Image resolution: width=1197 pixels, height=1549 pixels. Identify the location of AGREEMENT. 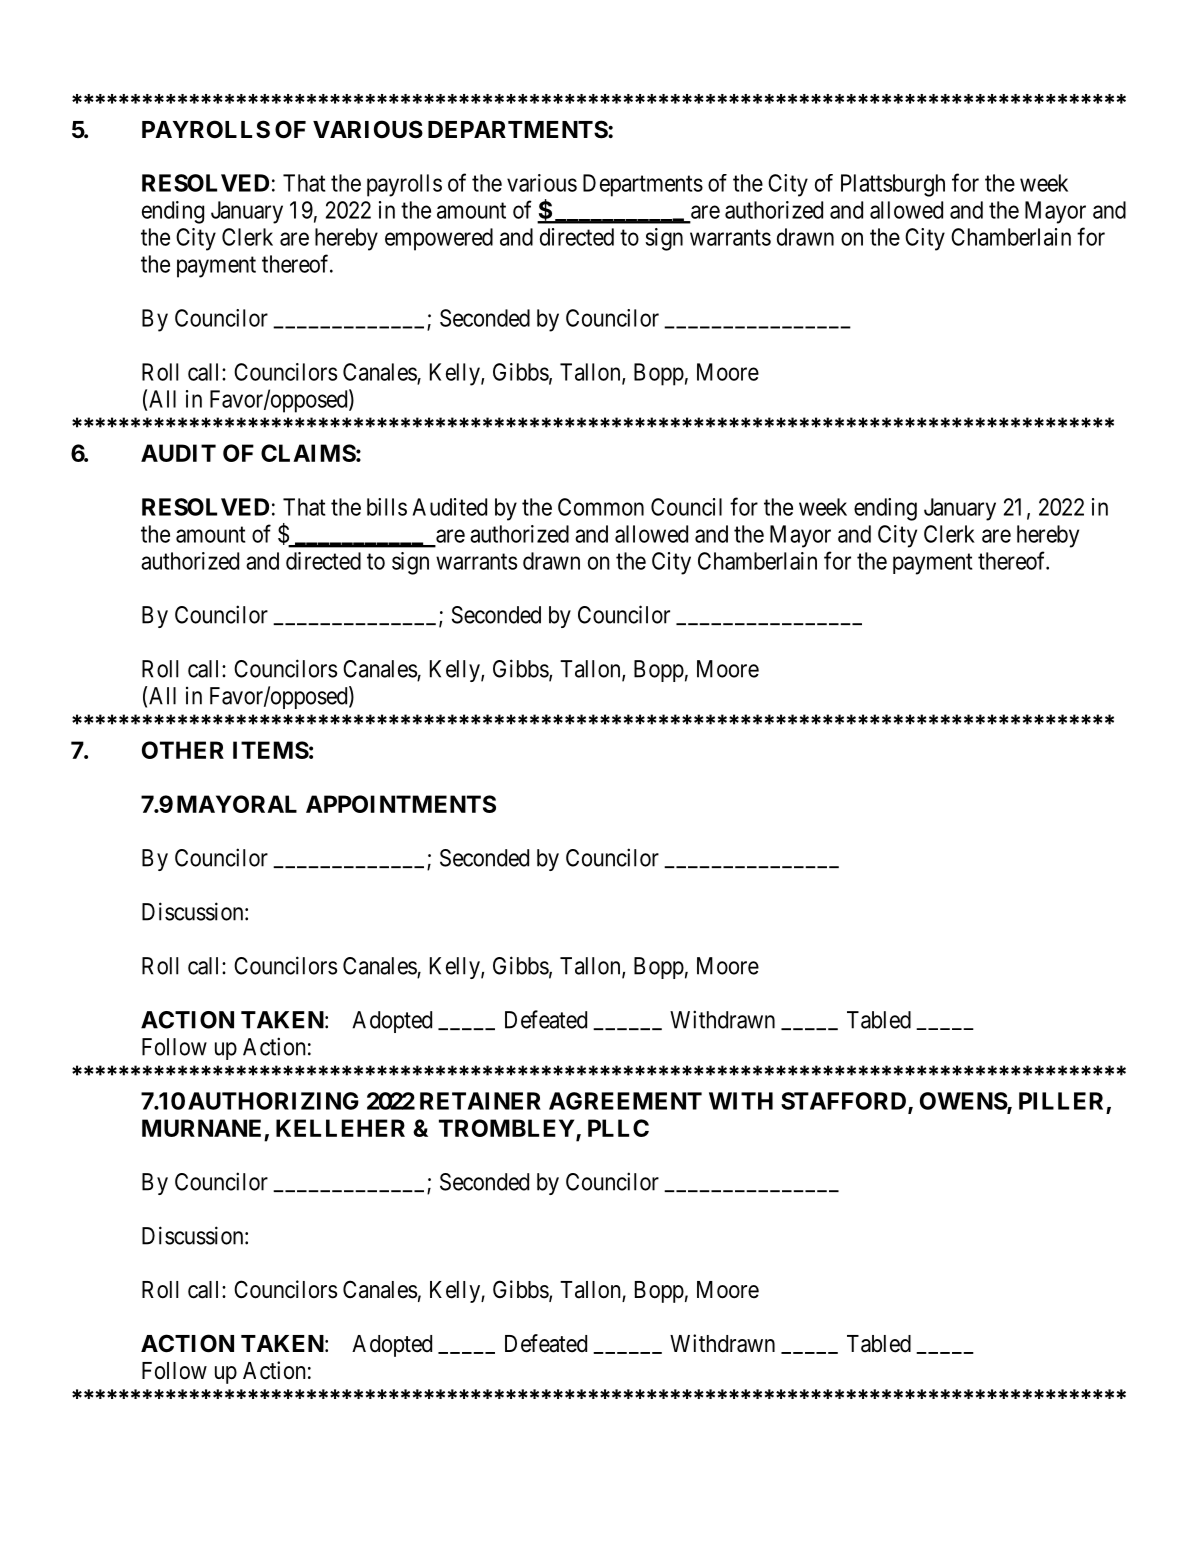
(625, 1101).
